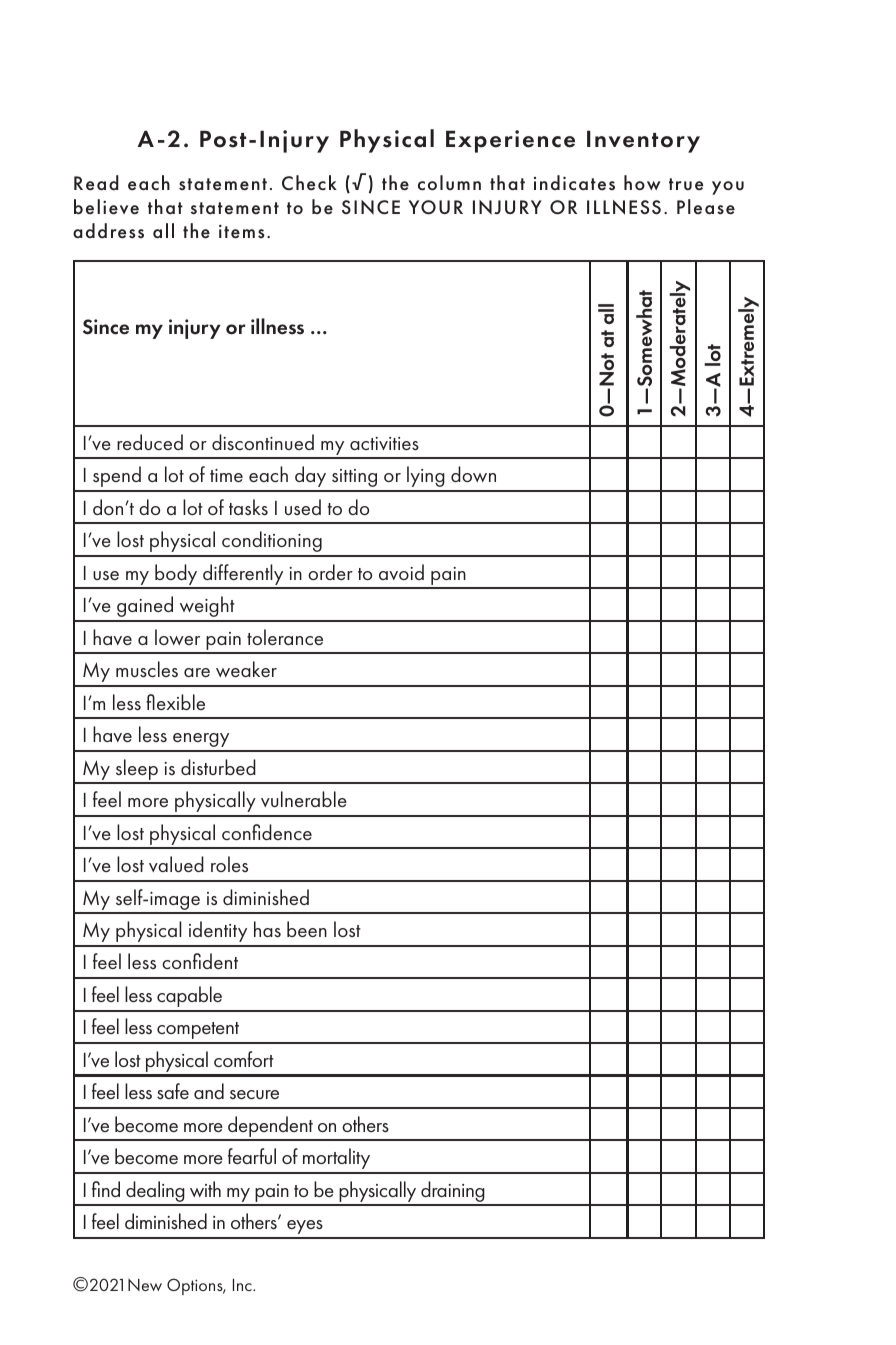  I want to click on vulnerable, so click(304, 799).
